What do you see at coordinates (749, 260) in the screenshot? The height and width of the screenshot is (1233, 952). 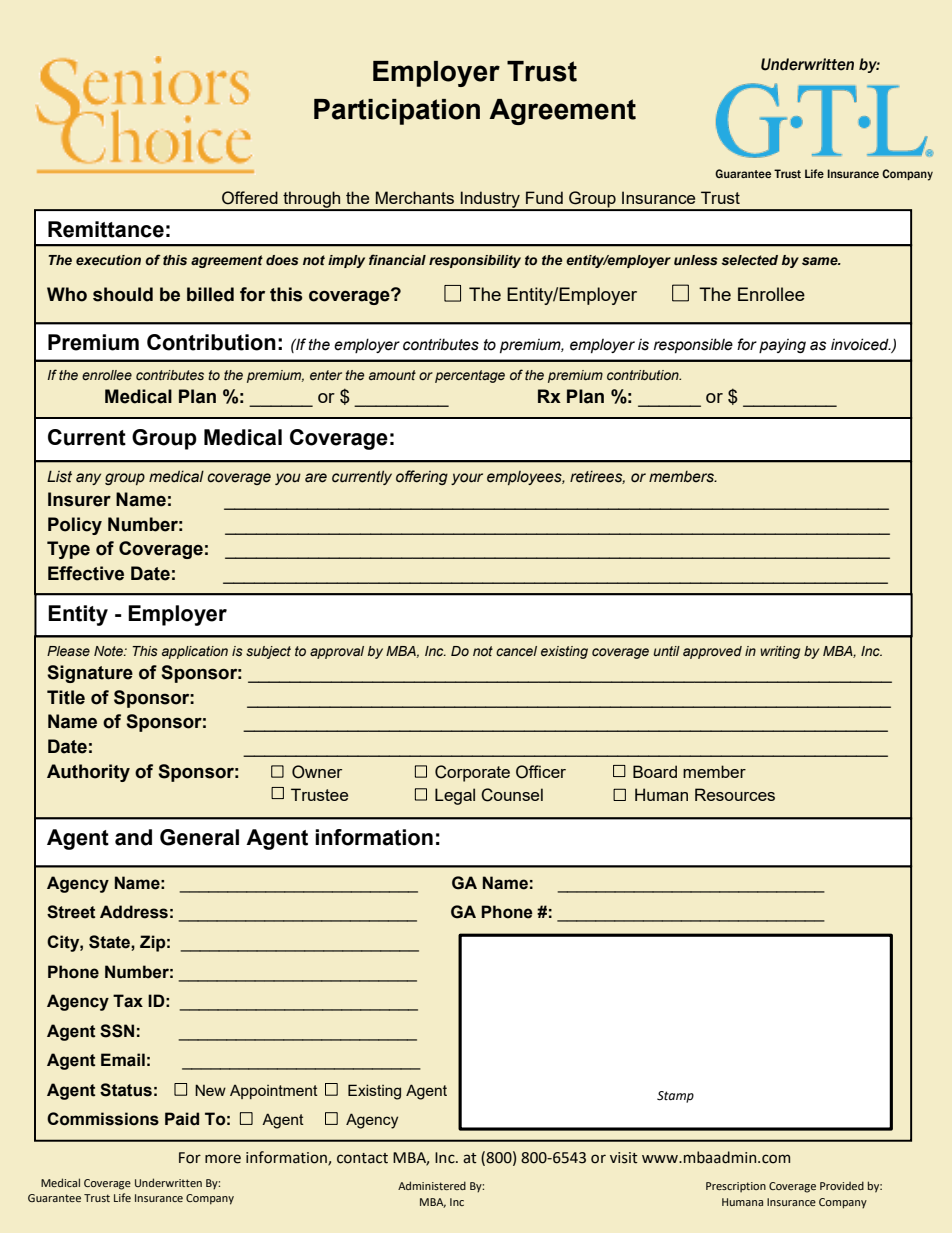 I see `selected` at bounding box center [749, 260].
